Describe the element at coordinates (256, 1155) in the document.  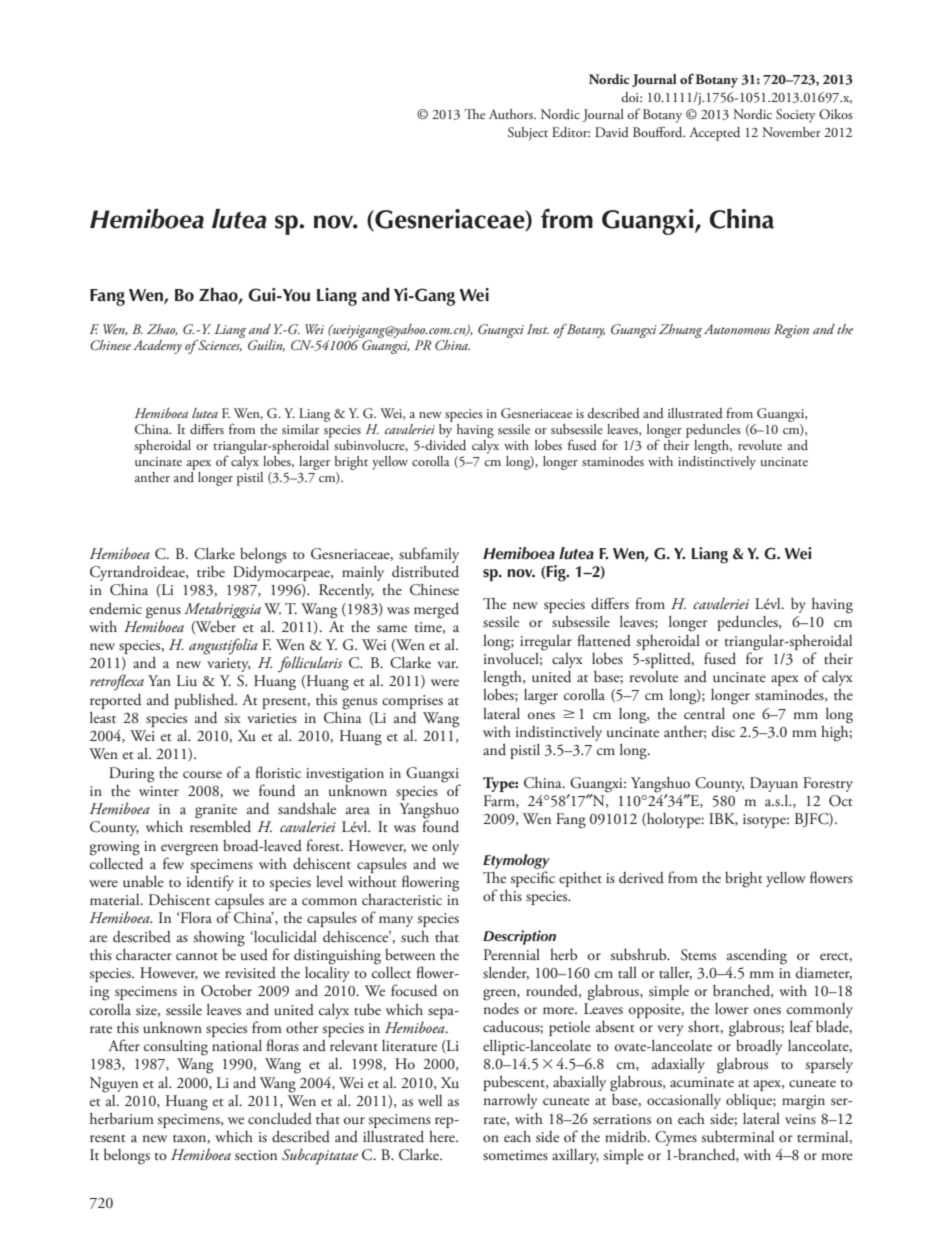
I see `section` at that location.
